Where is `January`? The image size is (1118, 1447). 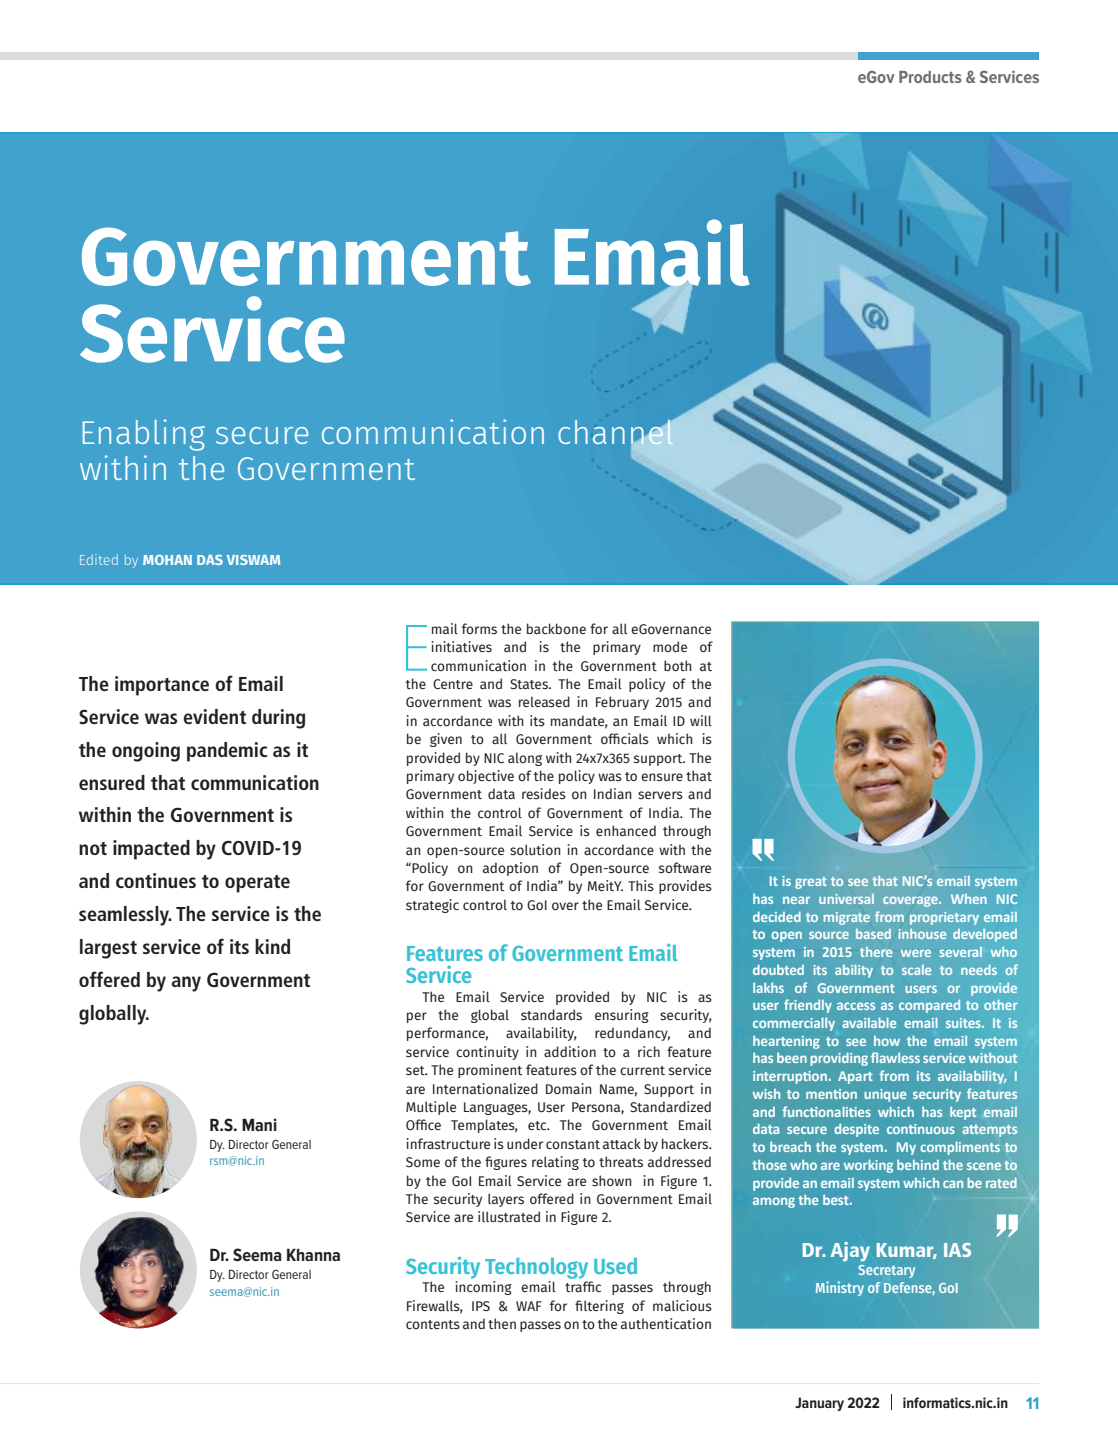
January is located at coordinates (819, 1404).
